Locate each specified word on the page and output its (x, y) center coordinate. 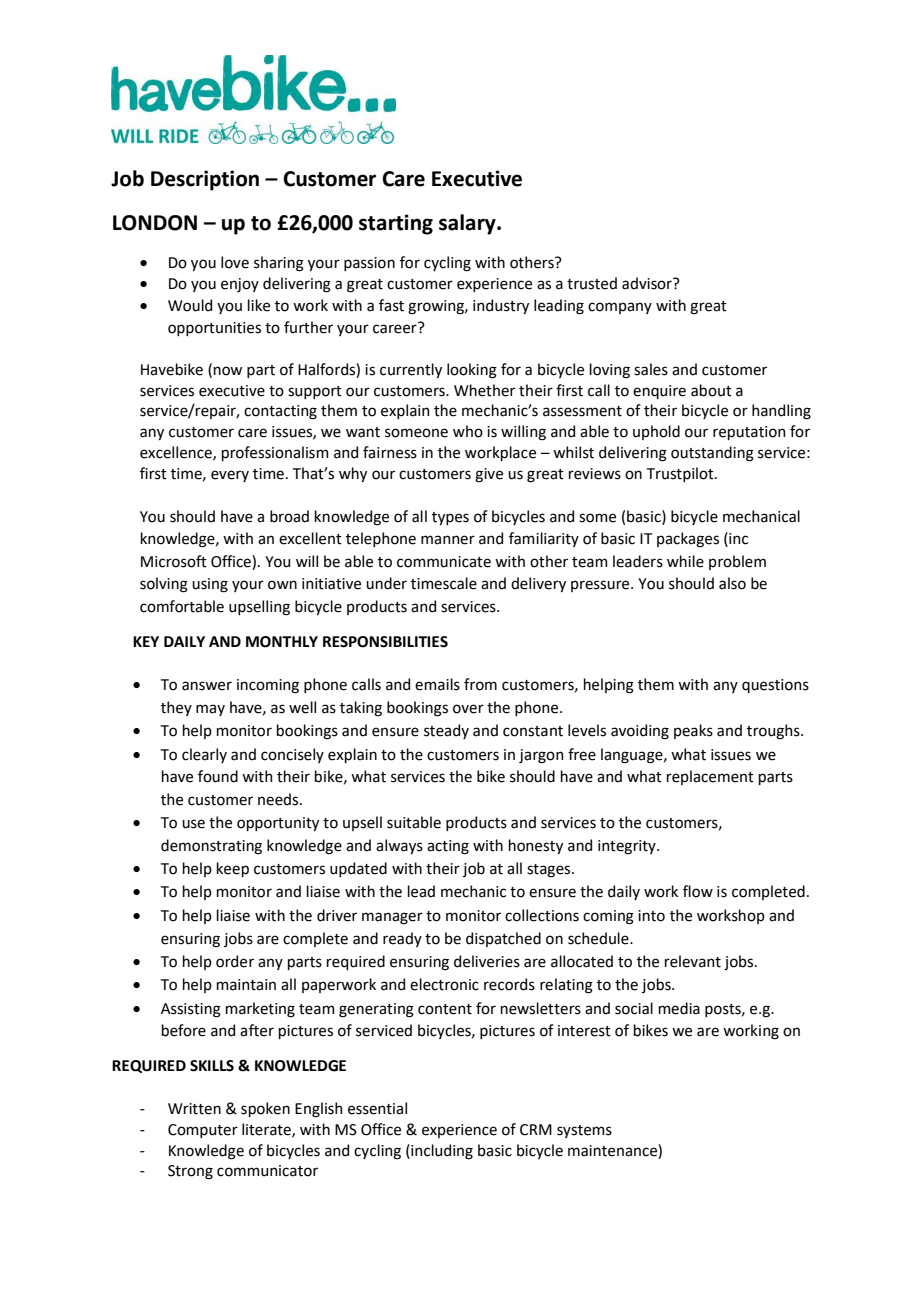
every (230, 476)
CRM (536, 1130)
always (399, 846)
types (450, 518)
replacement (710, 777)
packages (688, 540)
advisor (648, 283)
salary (468, 224)
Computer (203, 1131)
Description (205, 180)
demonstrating (211, 847)
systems (584, 1131)
